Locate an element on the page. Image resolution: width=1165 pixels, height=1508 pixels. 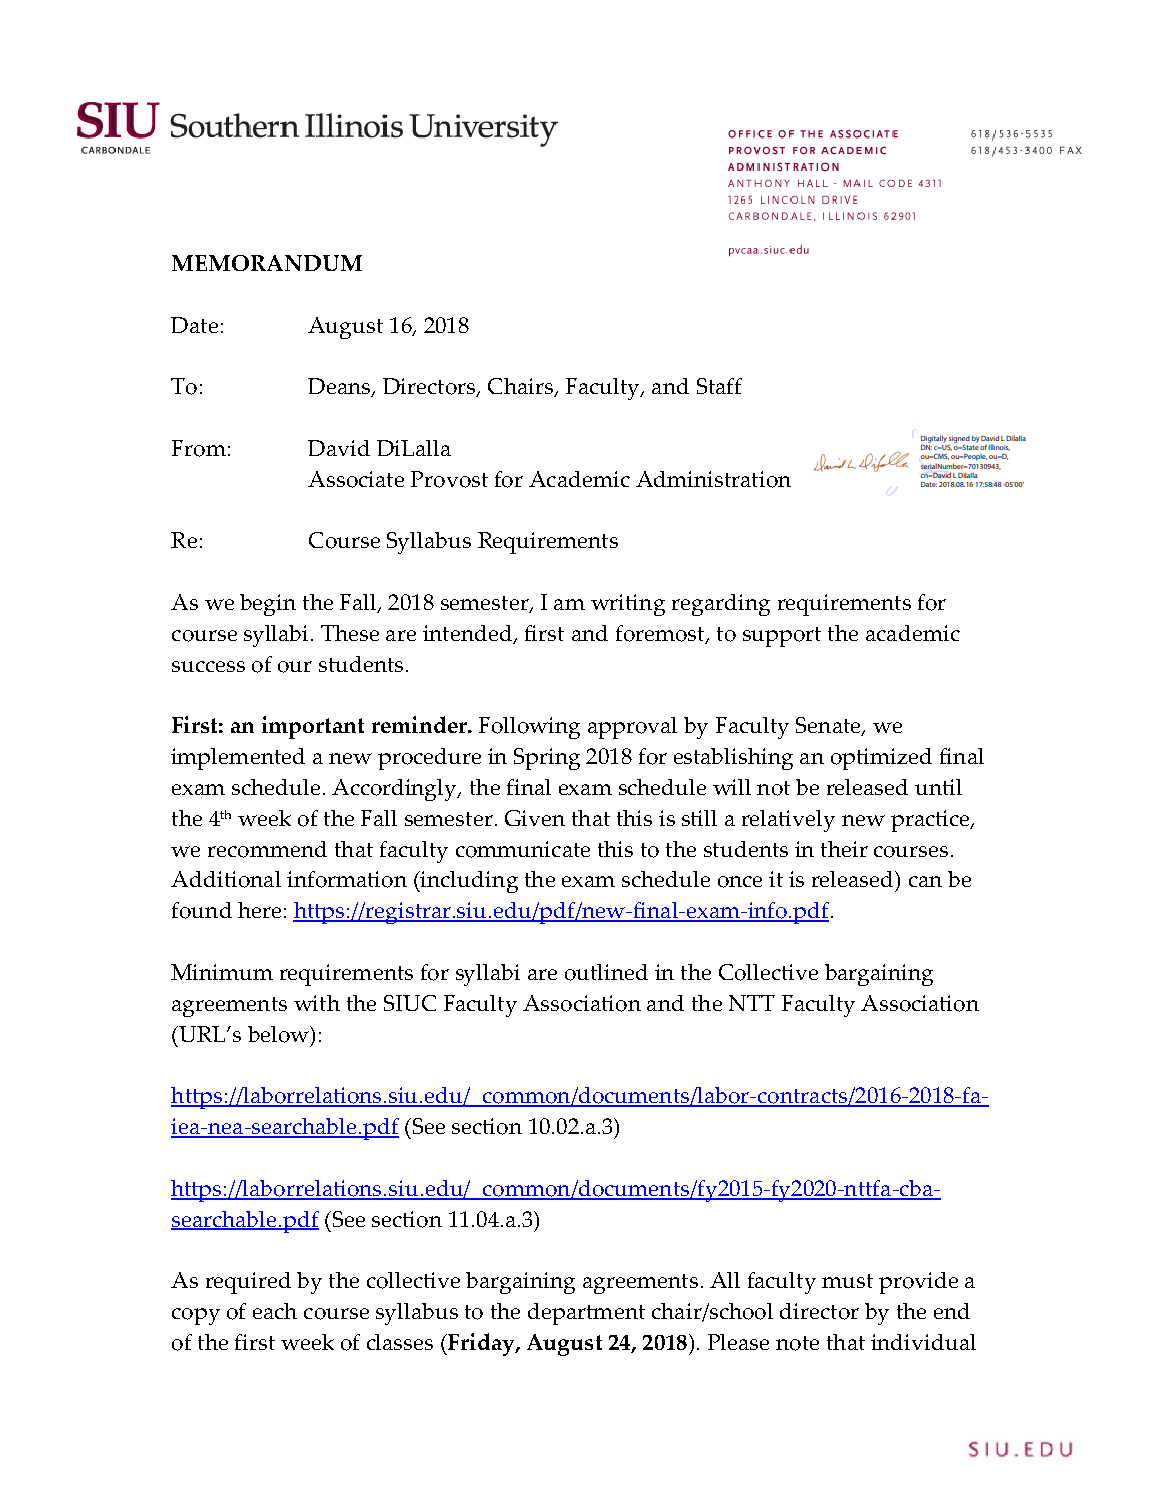
each is located at coordinates (275, 1311).
